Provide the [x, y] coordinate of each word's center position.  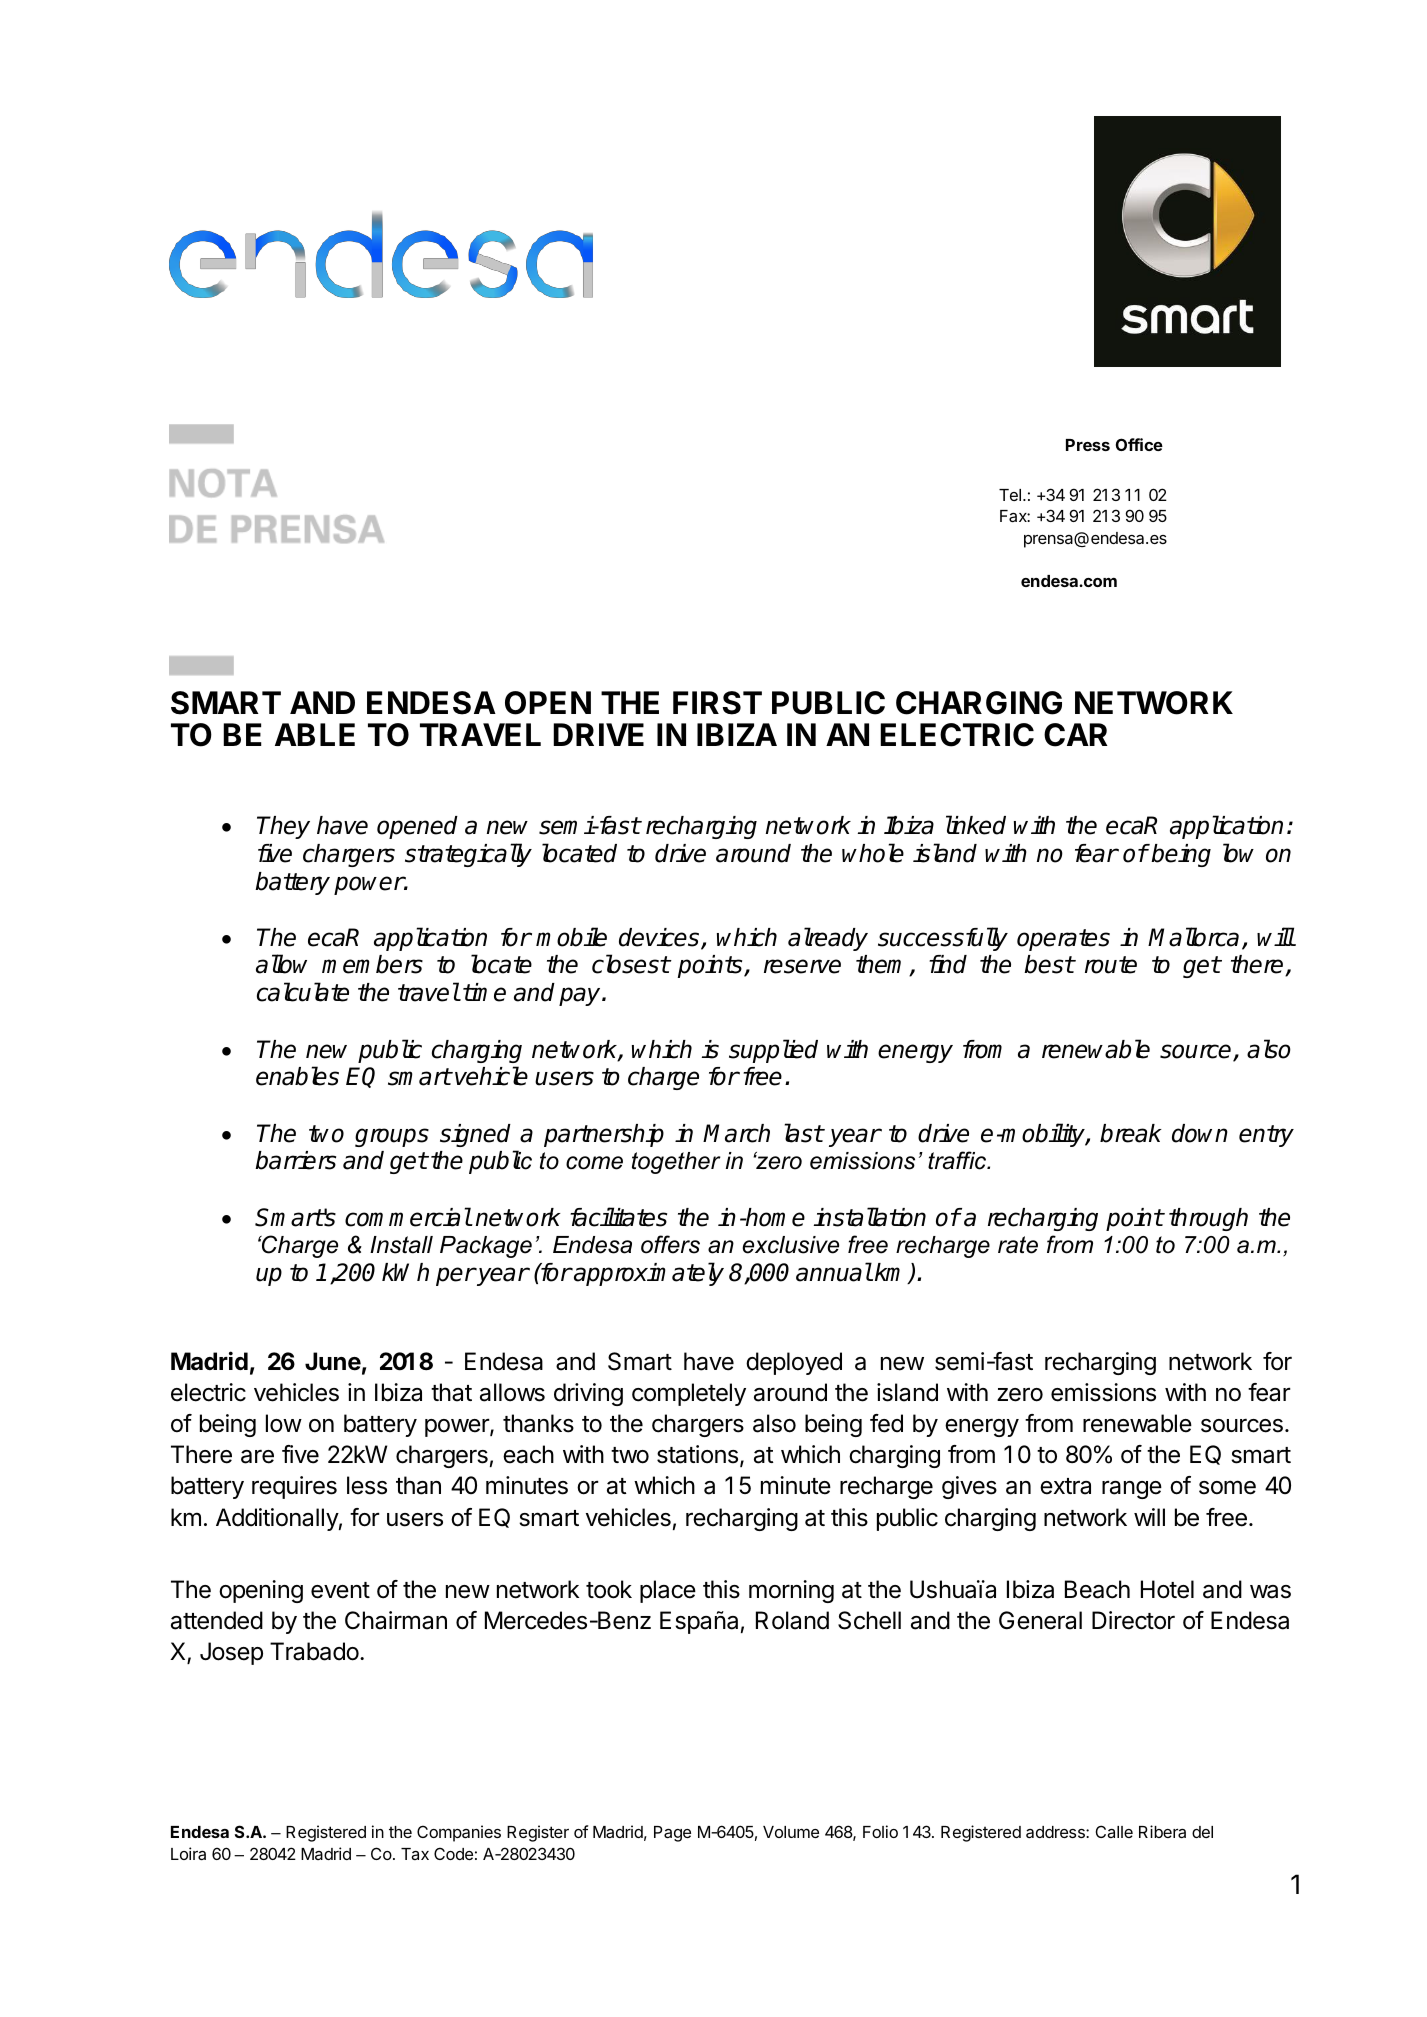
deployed [794, 1363]
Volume [791, 1832]
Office [1139, 444]
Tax [415, 1854]
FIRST [717, 703]
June [333, 1361]
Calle [1114, 1831]
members [372, 964]
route [1111, 965]
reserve [802, 966]
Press [1088, 445]
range [1132, 1489]
